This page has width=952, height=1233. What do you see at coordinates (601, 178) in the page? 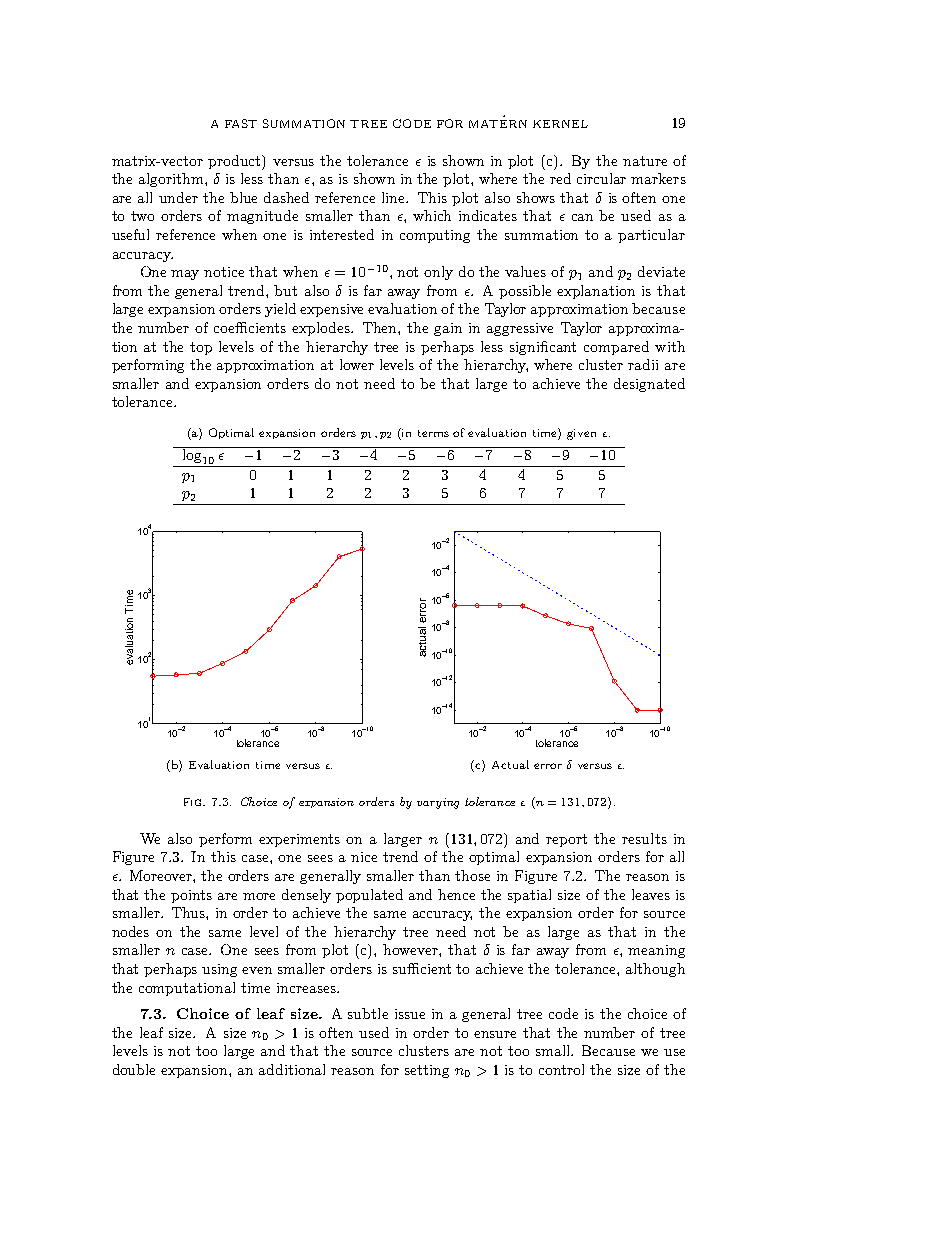
I see `circular` at bounding box center [601, 178].
